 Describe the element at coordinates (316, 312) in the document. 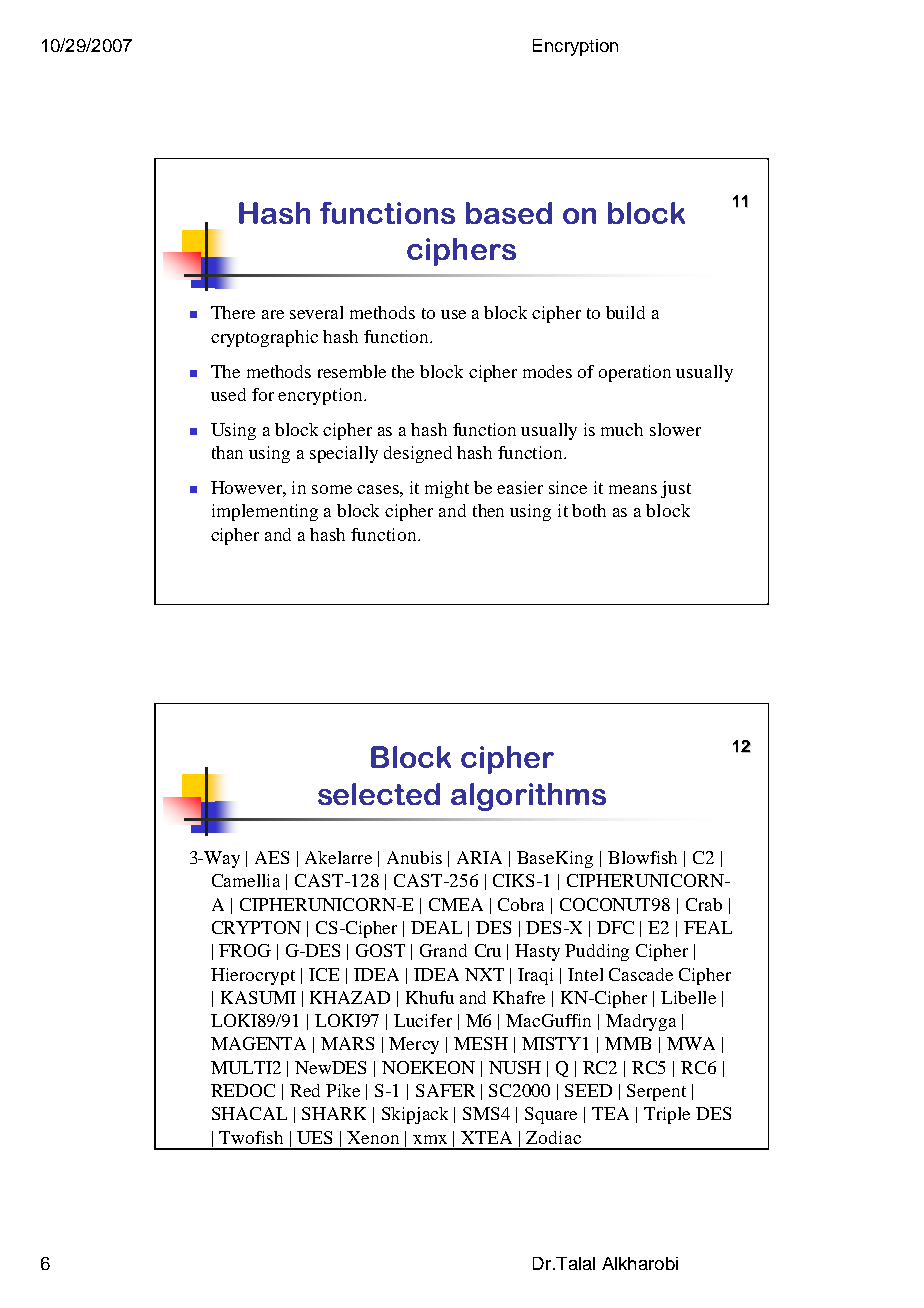

I see `several` at that location.
